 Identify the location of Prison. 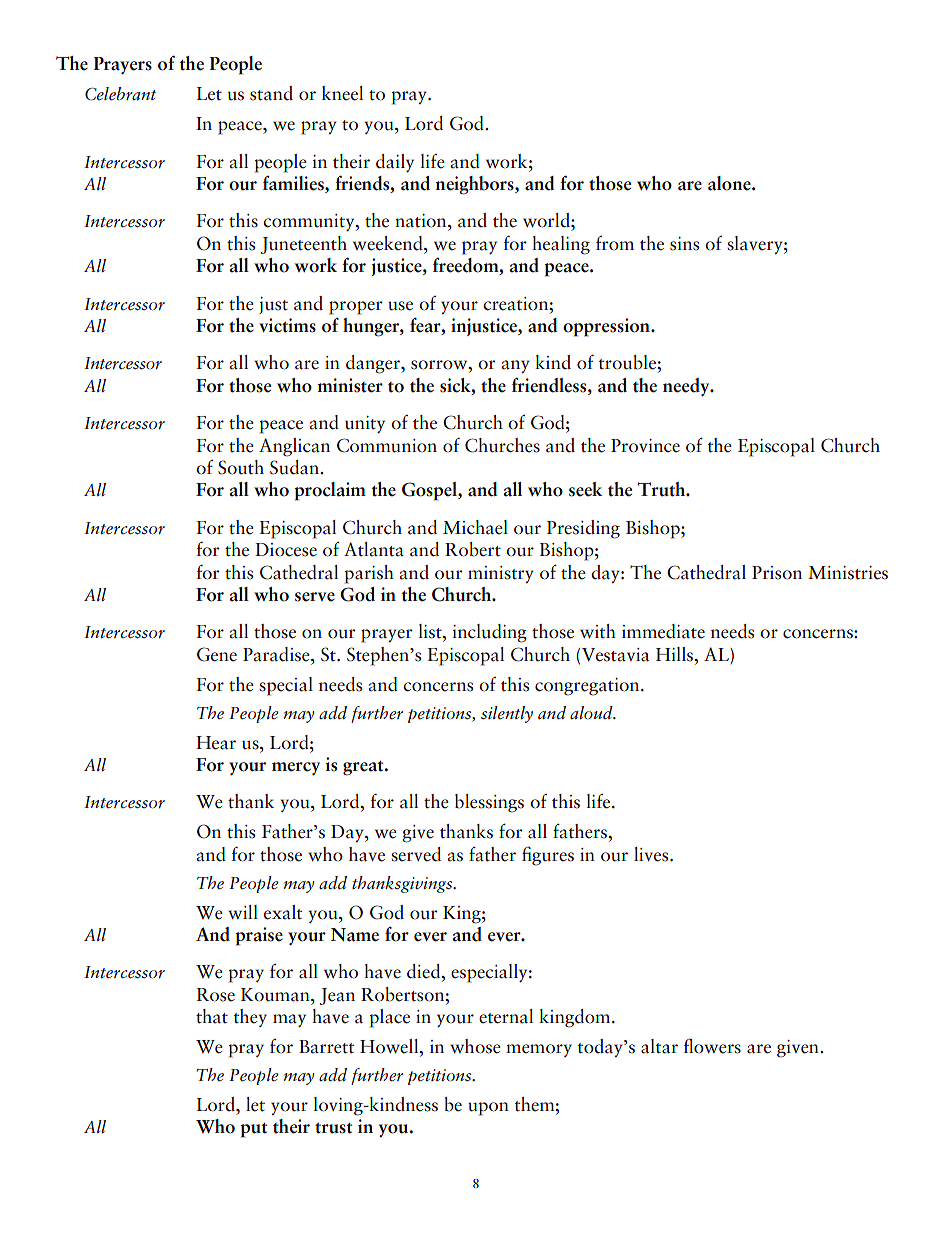
(777, 573).
